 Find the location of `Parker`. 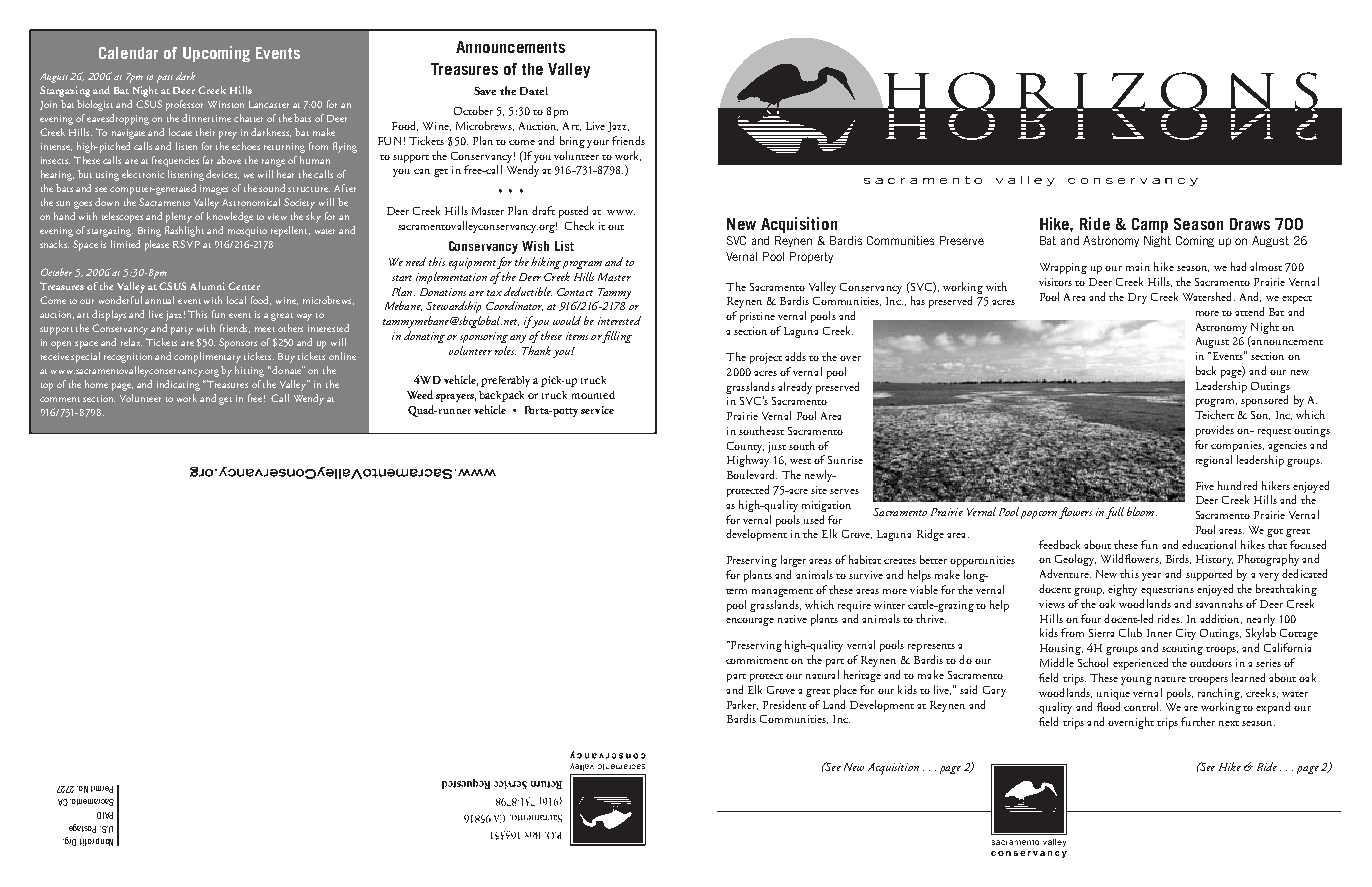

Parker is located at coordinates (742, 705).
